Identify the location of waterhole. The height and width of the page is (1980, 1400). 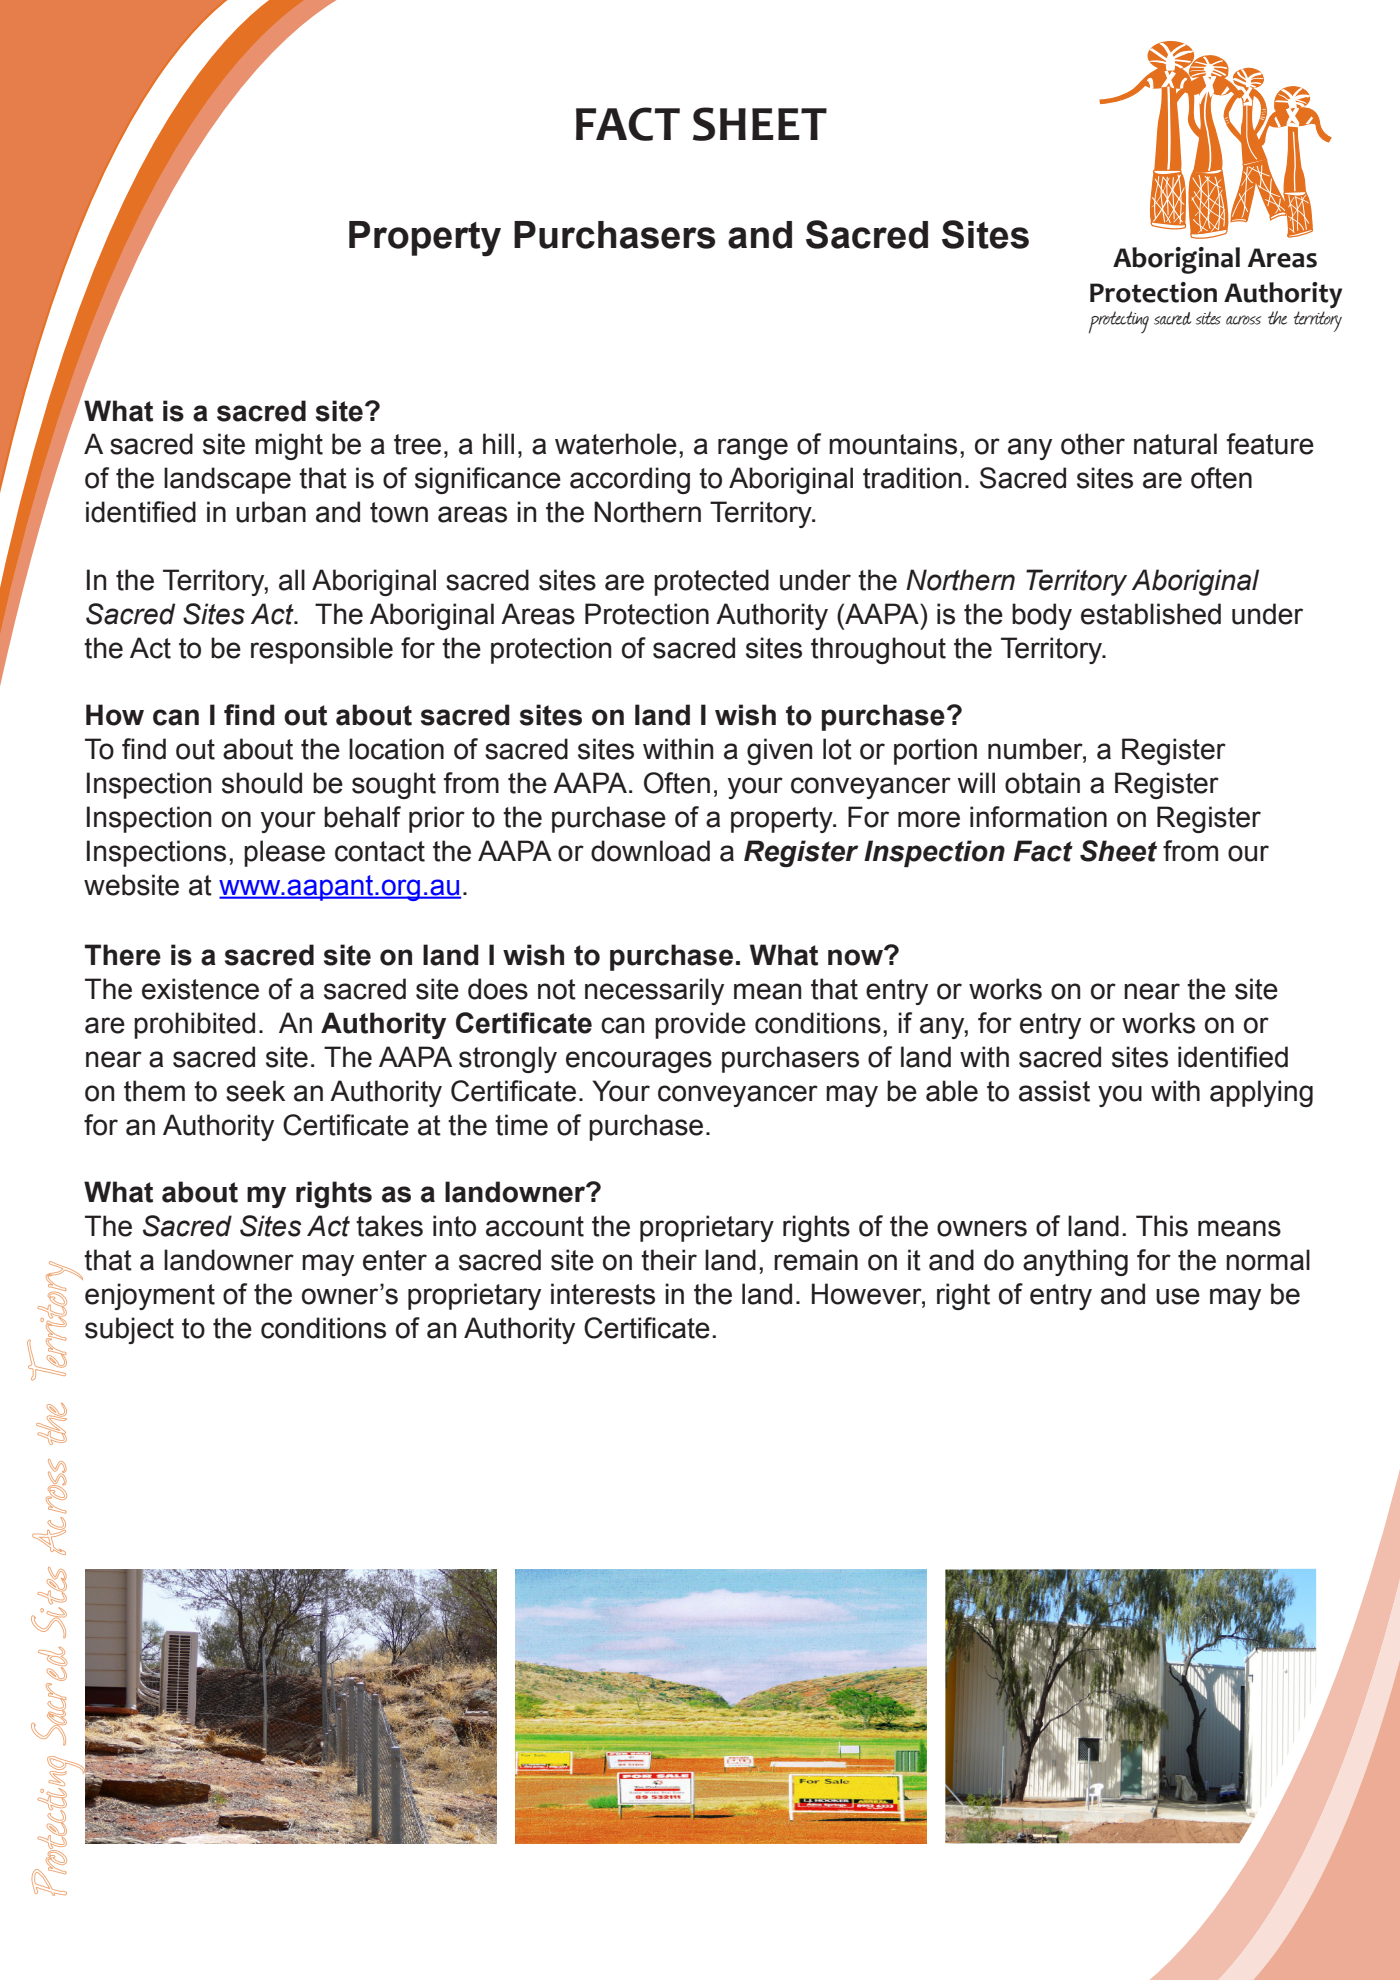
(616, 444).
